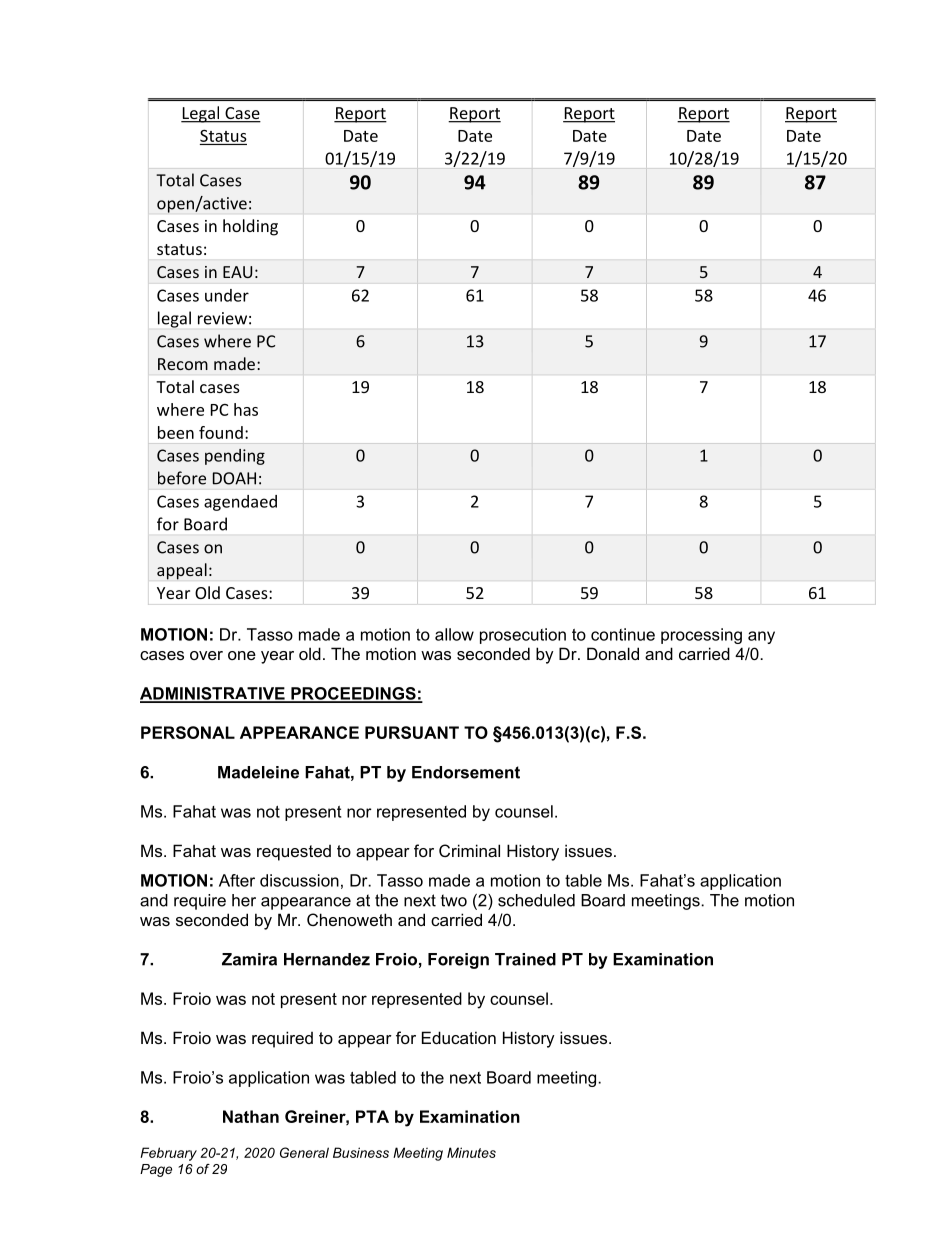  Describe the element at coordinates (250, 227) in the page. I see `holding` at that location.
